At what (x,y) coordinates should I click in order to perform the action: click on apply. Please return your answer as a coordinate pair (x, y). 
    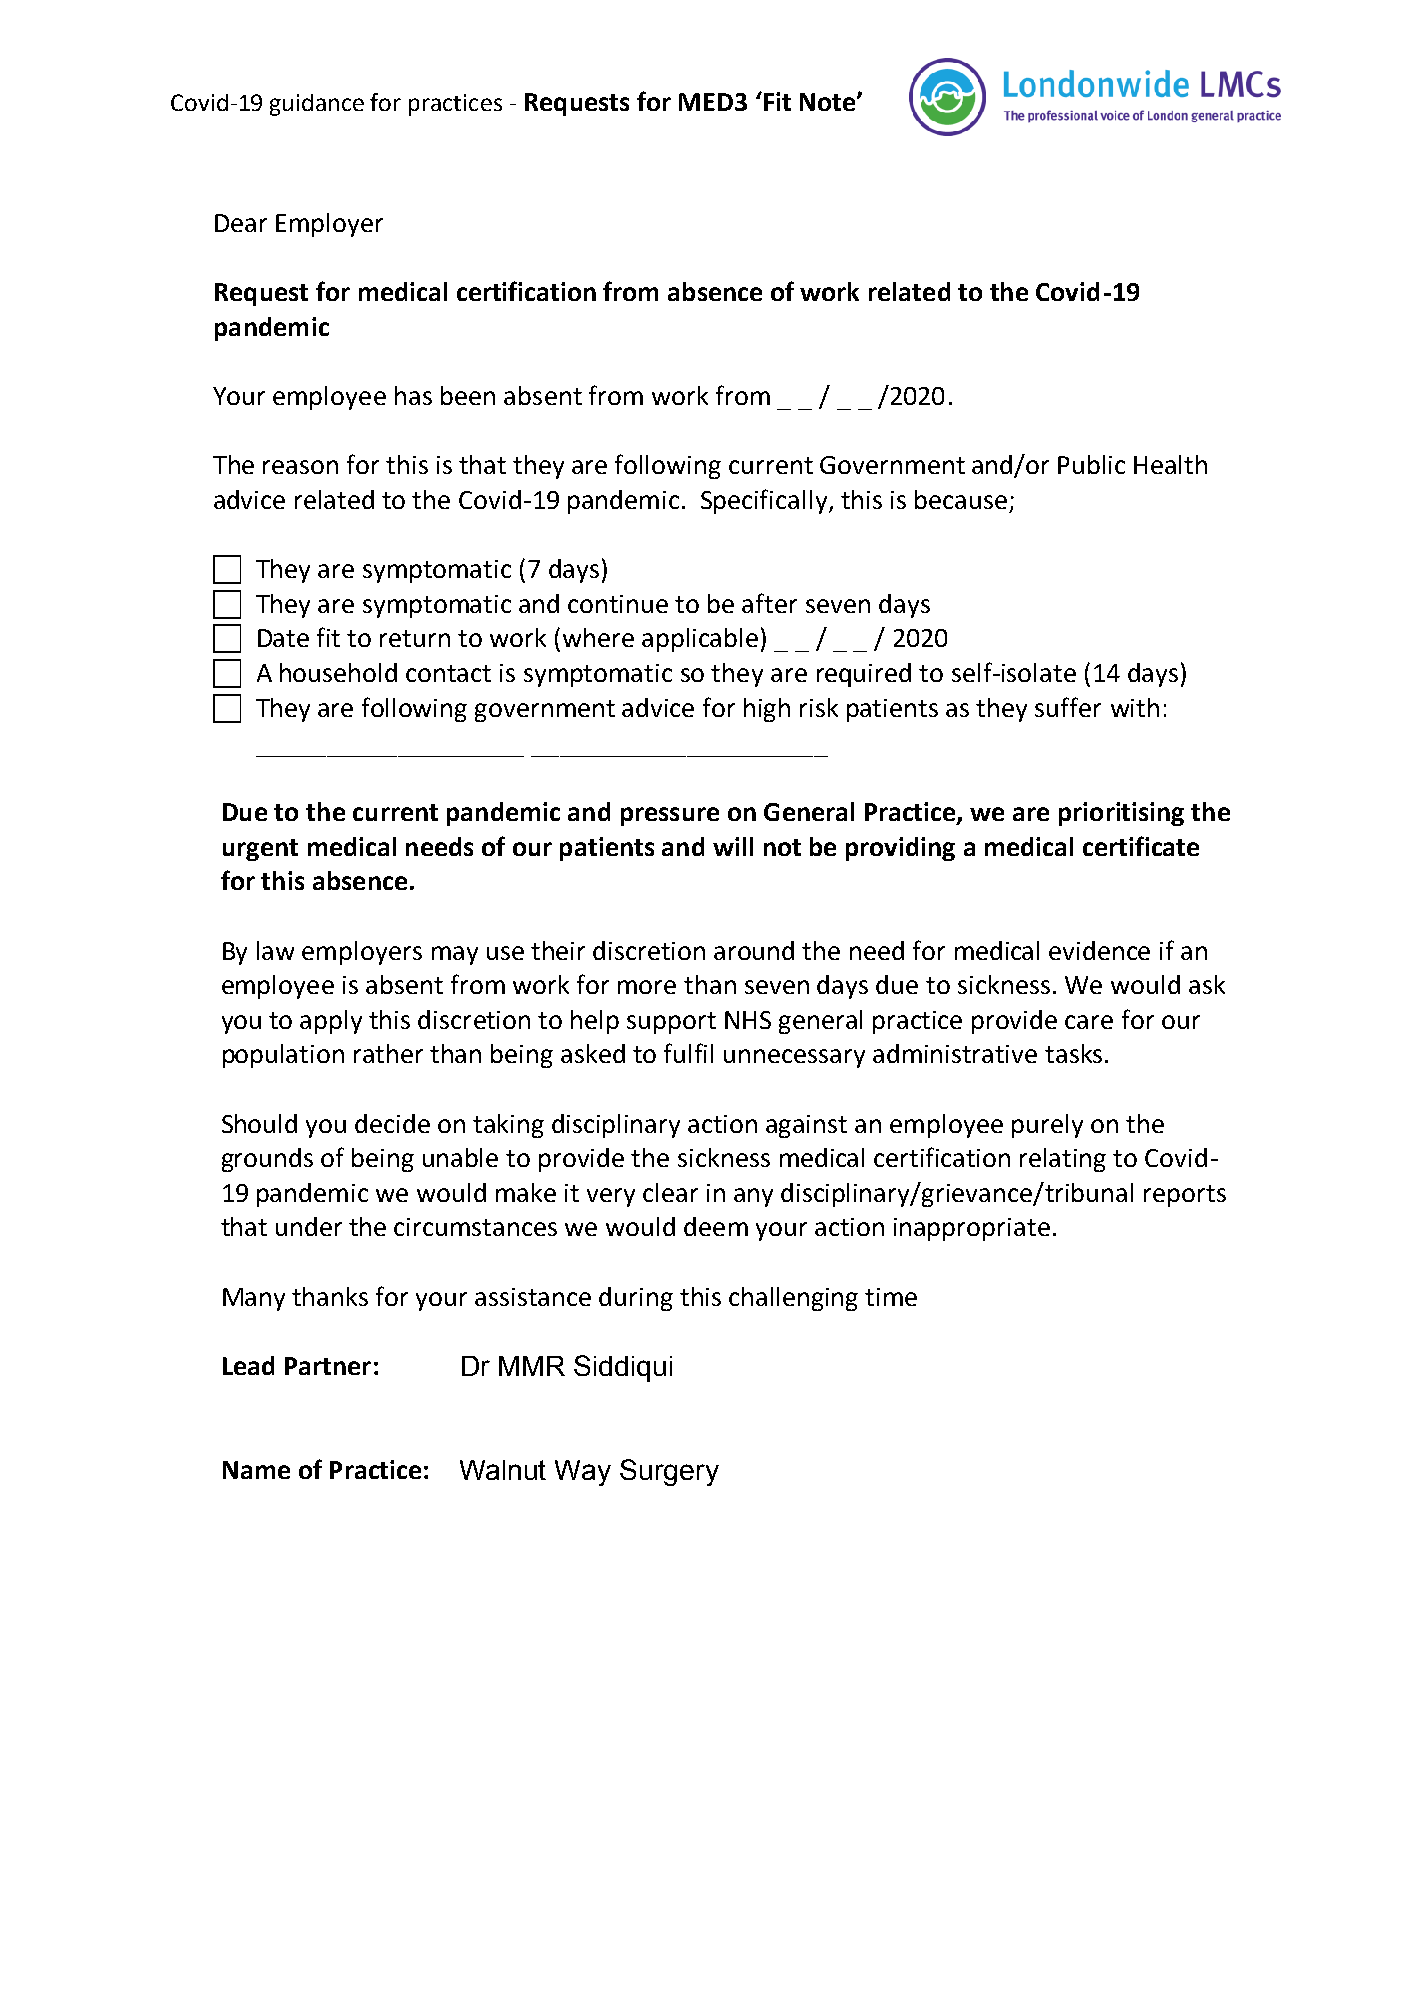
    Looking at the image, I should click on (331, 1022).
